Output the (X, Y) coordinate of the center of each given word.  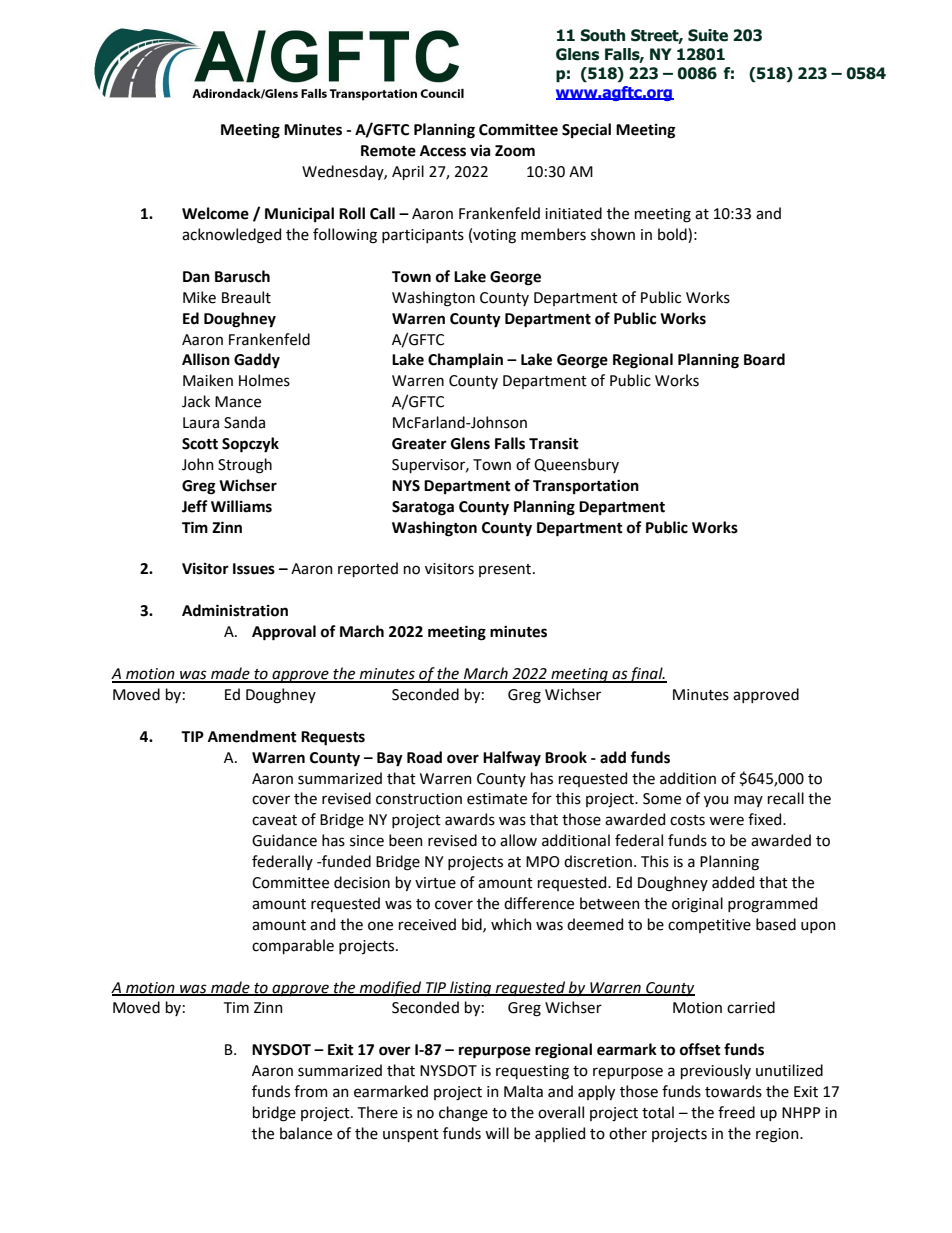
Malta (523, 1091)
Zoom (515, 151)
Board (764, 359)
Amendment (252, 736)
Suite (708, 35)
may (748, 801)
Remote (388, 151)
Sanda (244, 422)
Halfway (512, 758)
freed (736, 1112)
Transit (554, 443)
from (311, 1091)
